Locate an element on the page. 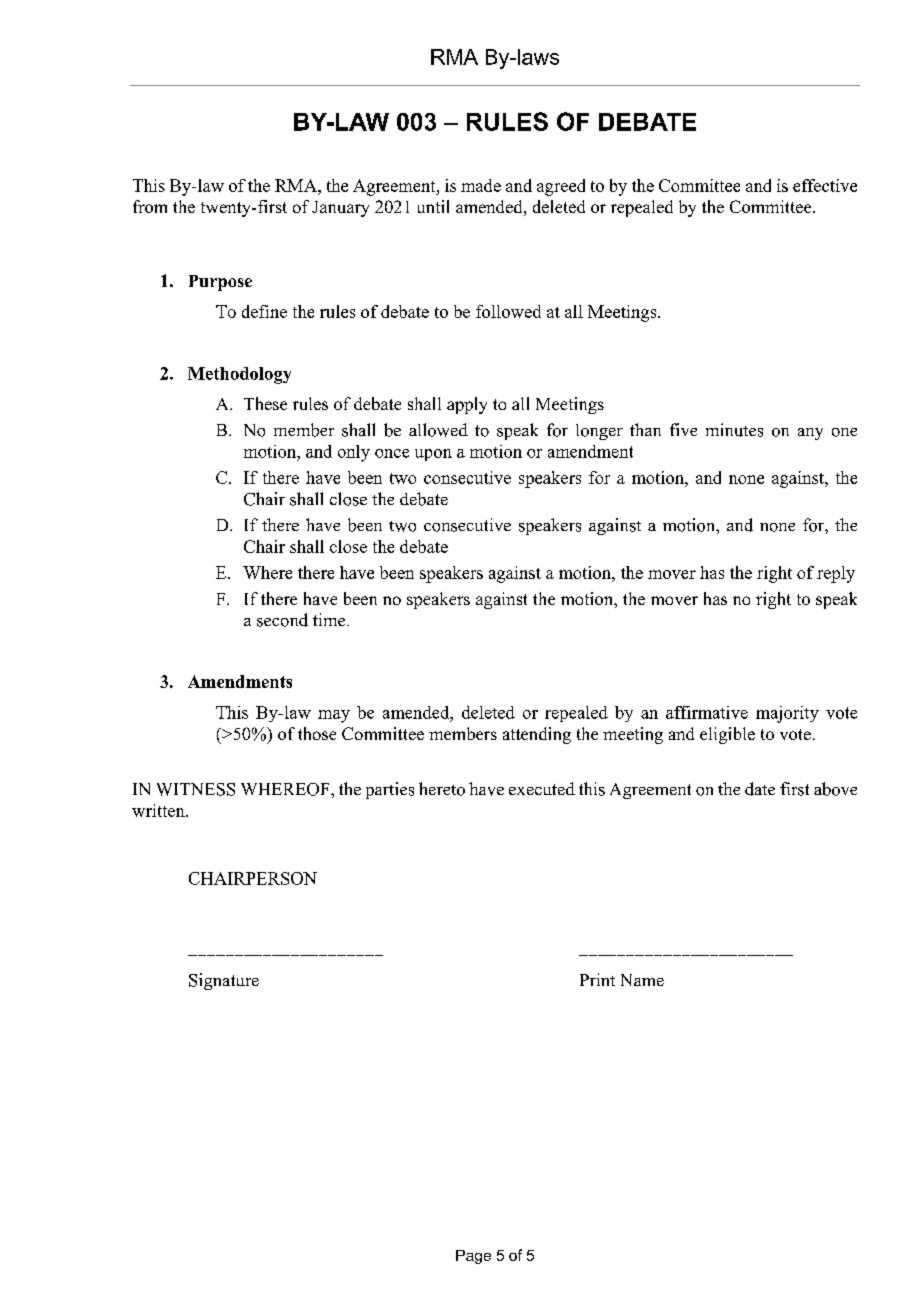 This document has width=924, height=1308. made is located at coordinates (481, 185).
